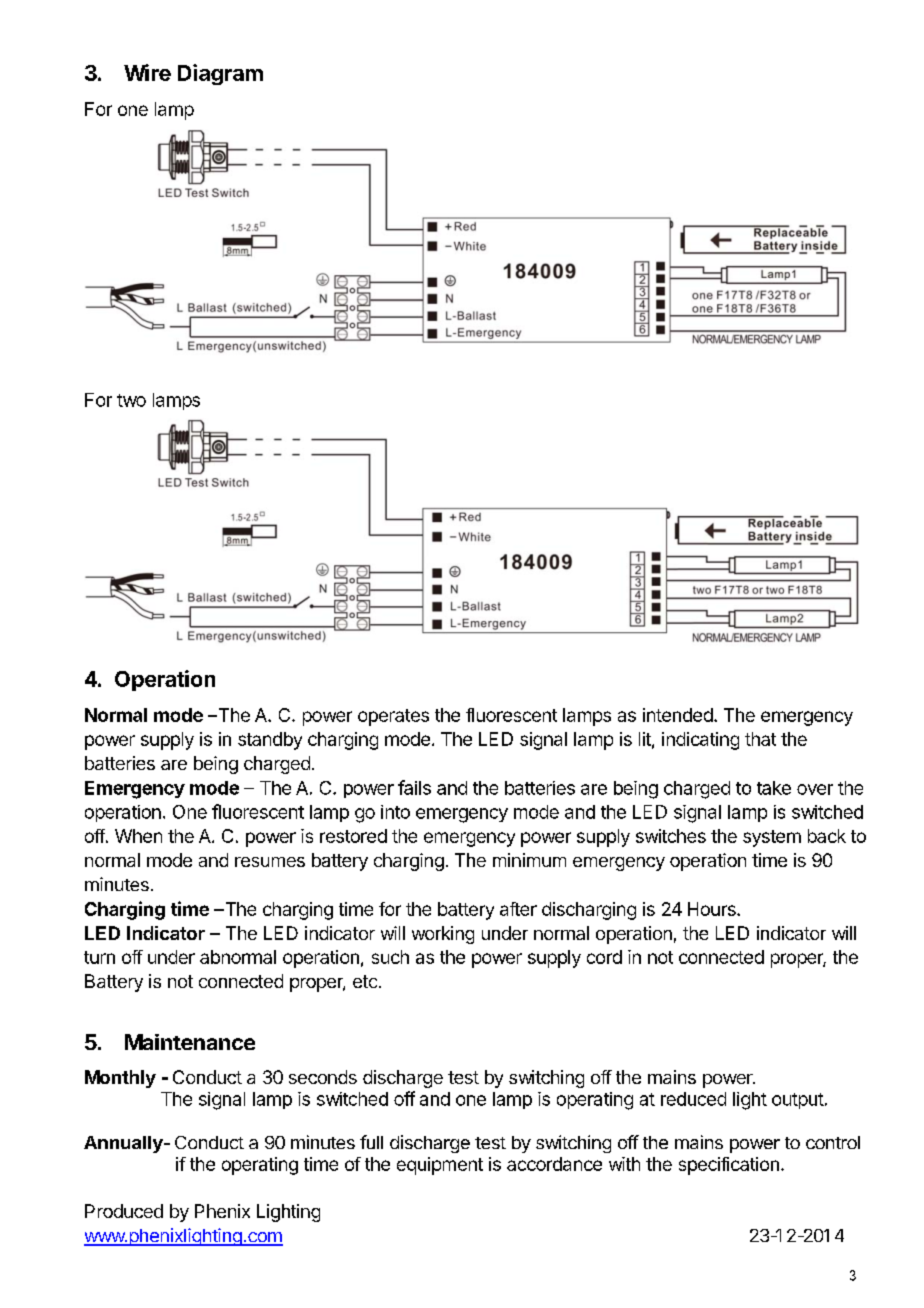 The width and height of the screenshot is (924, 1308). Describe the element at coordinates (700, 741) in the screenshot. I see `indicating` at that location.
